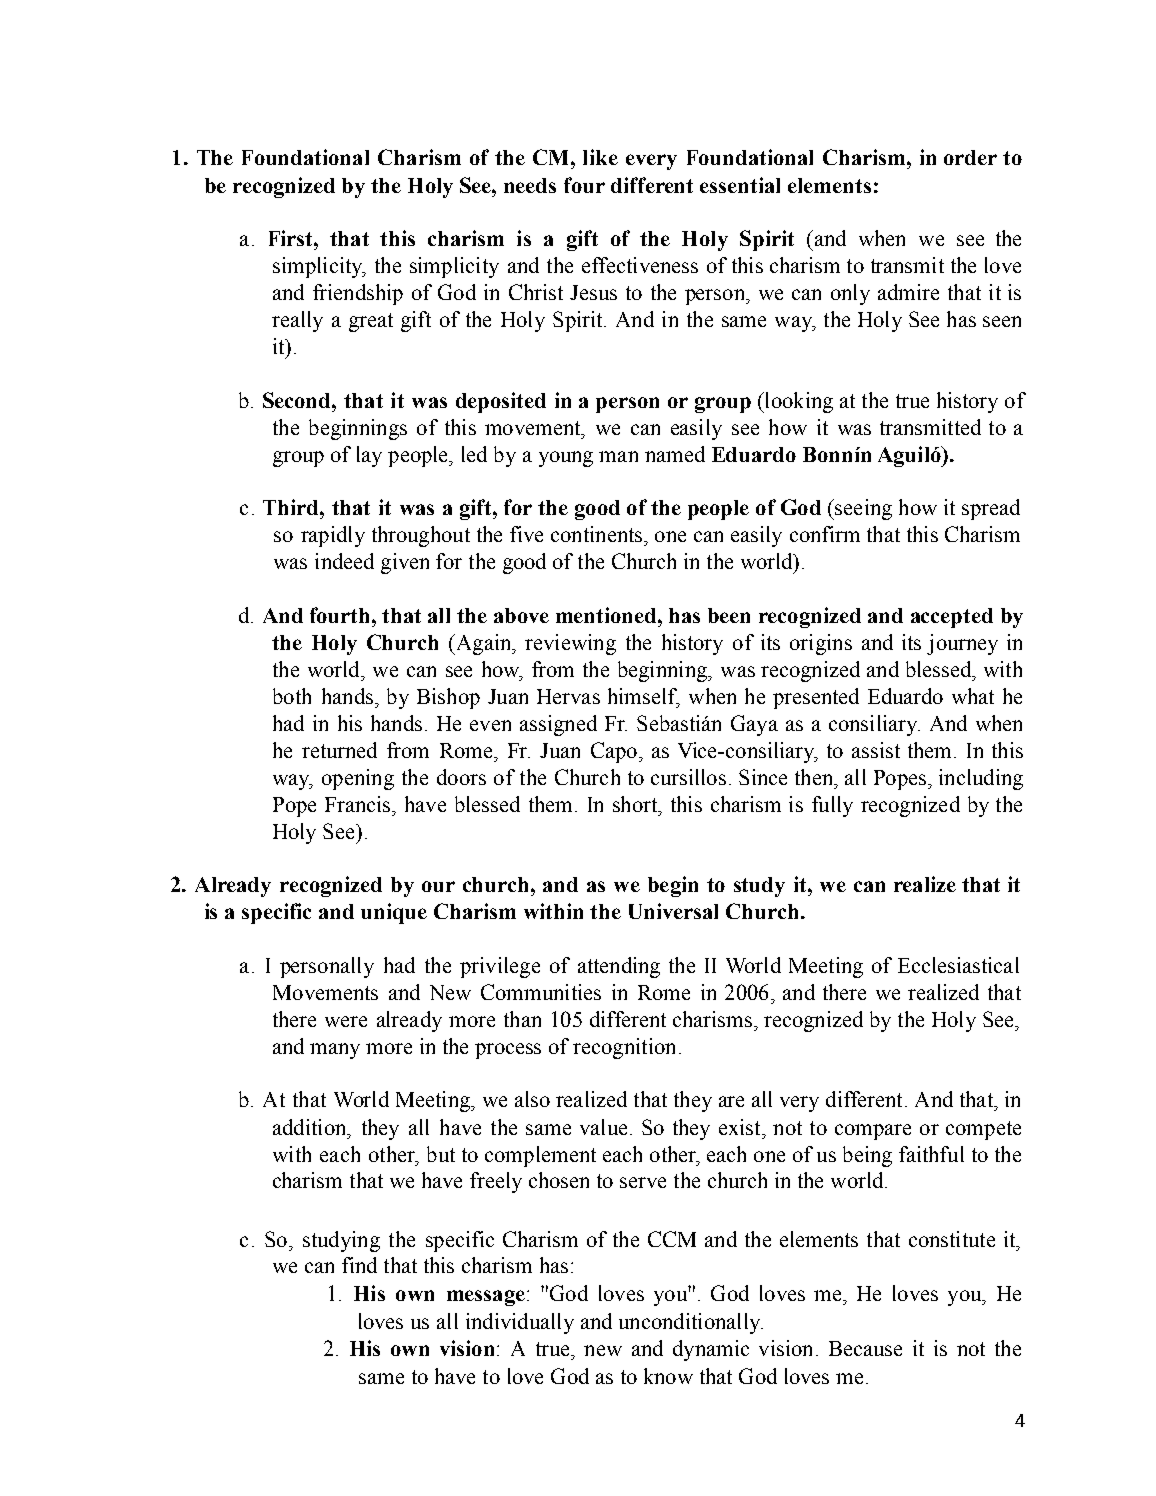 This screenshot has height=1496, width=1156. Describe the element at coordinates (668, 1376) in the screenshot. I see `know` at that location.
